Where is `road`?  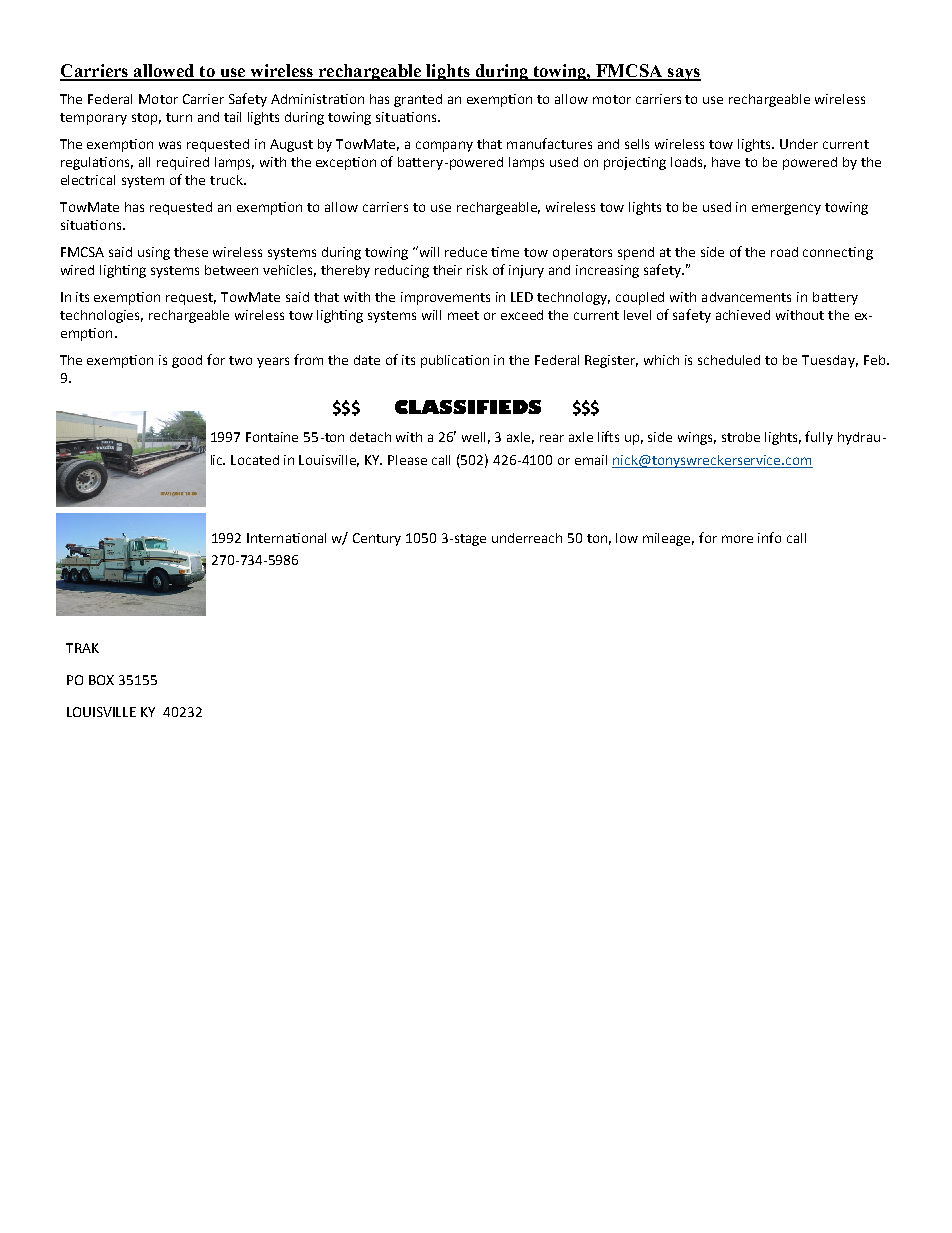
road is located at coordinates (784, 252).
